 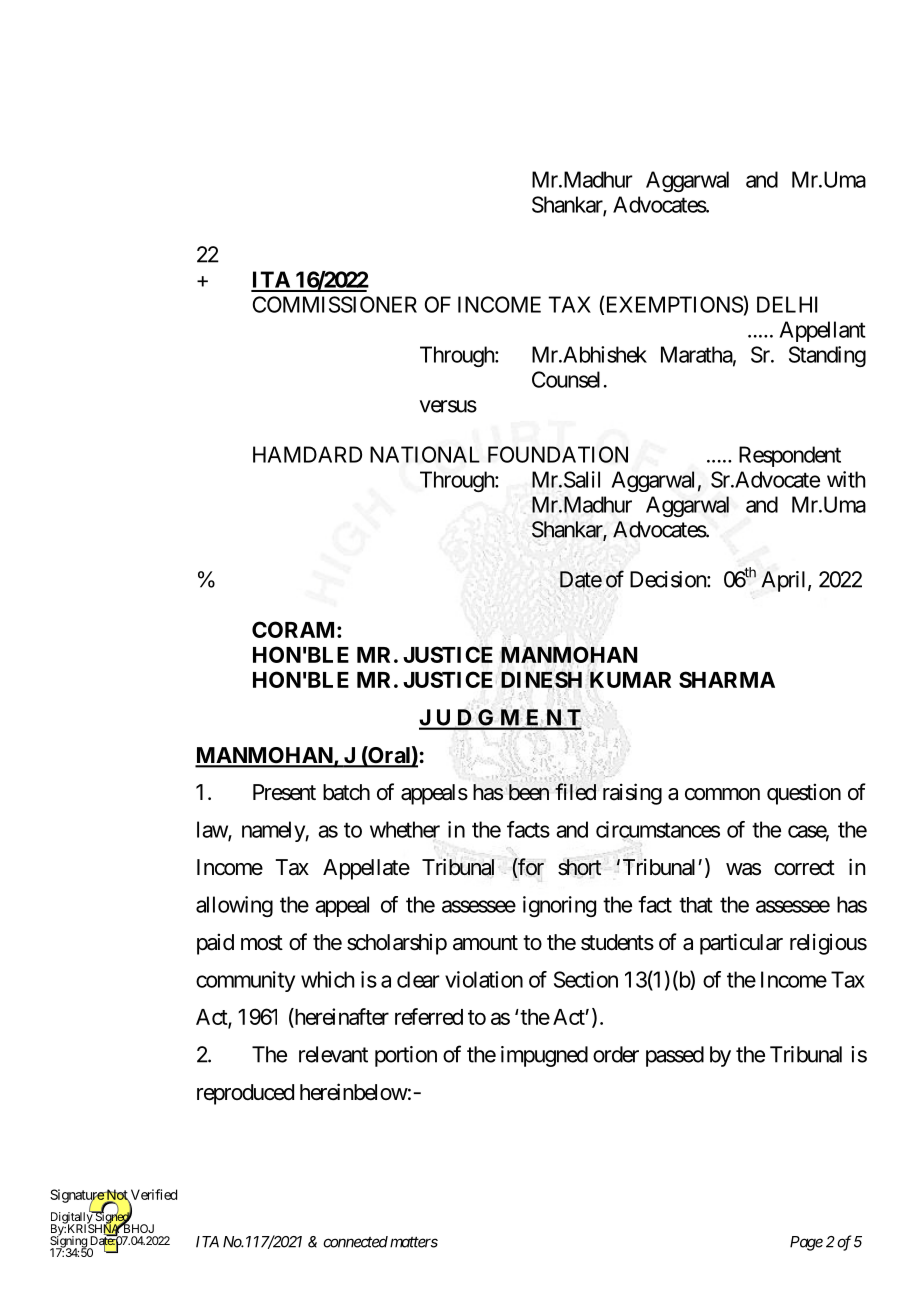 What do you see at coordinates (558, 454) in the page?
I see `FOUNDATION` at bounding box center [558, 454].
